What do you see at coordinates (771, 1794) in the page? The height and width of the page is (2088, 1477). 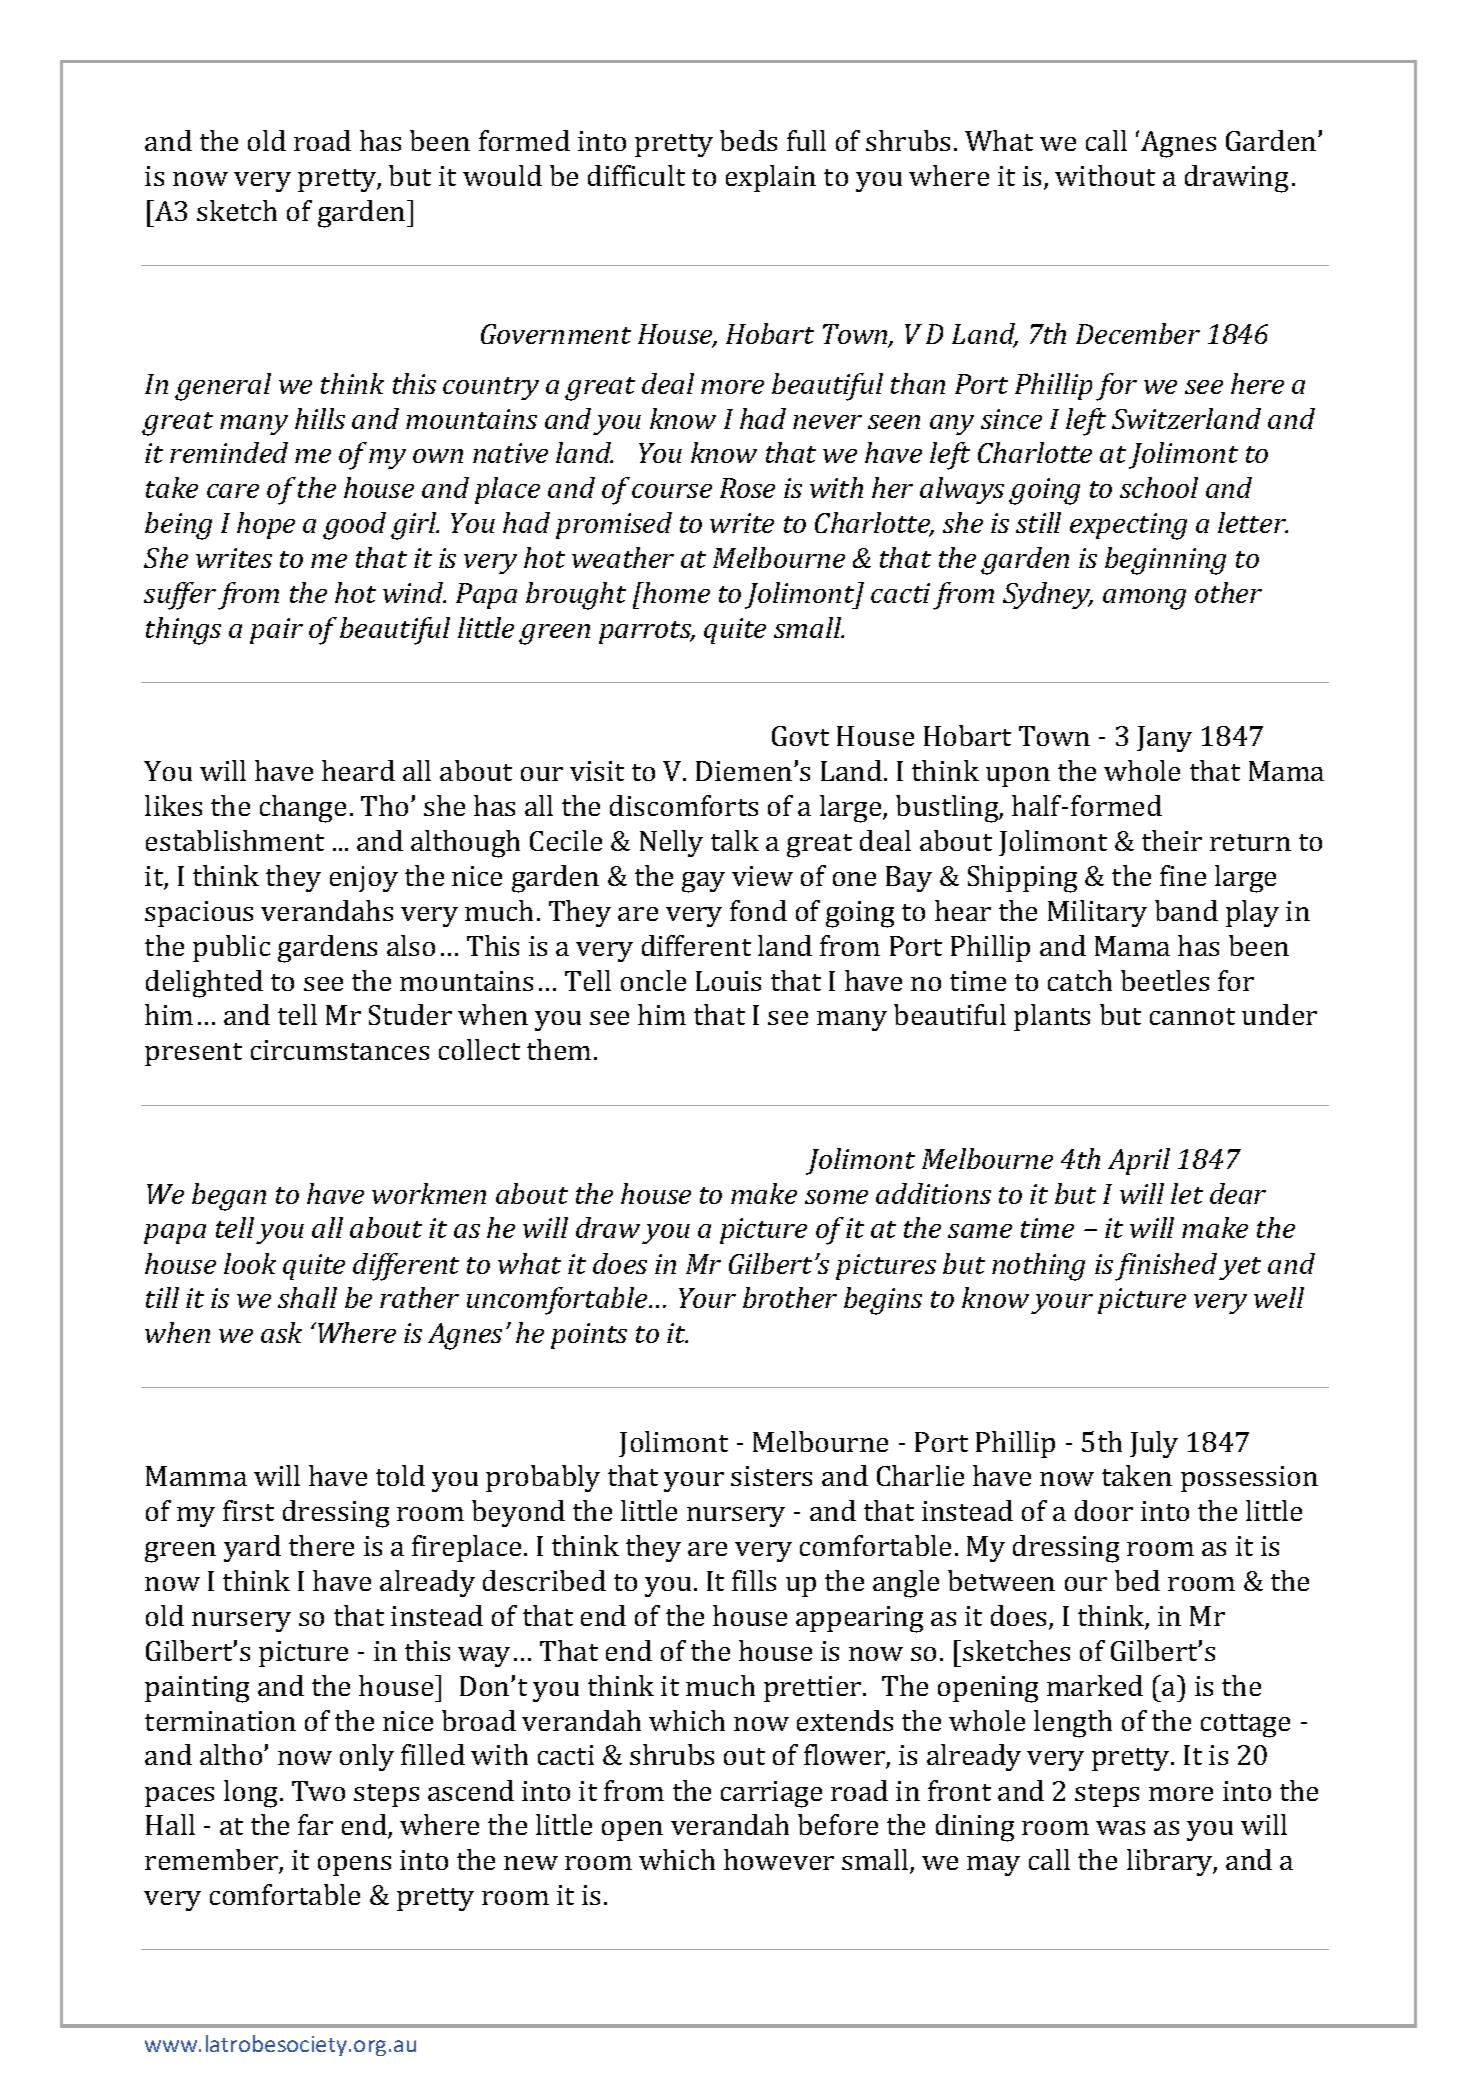 I see `carriage` at bounding box center [771, 1794].
